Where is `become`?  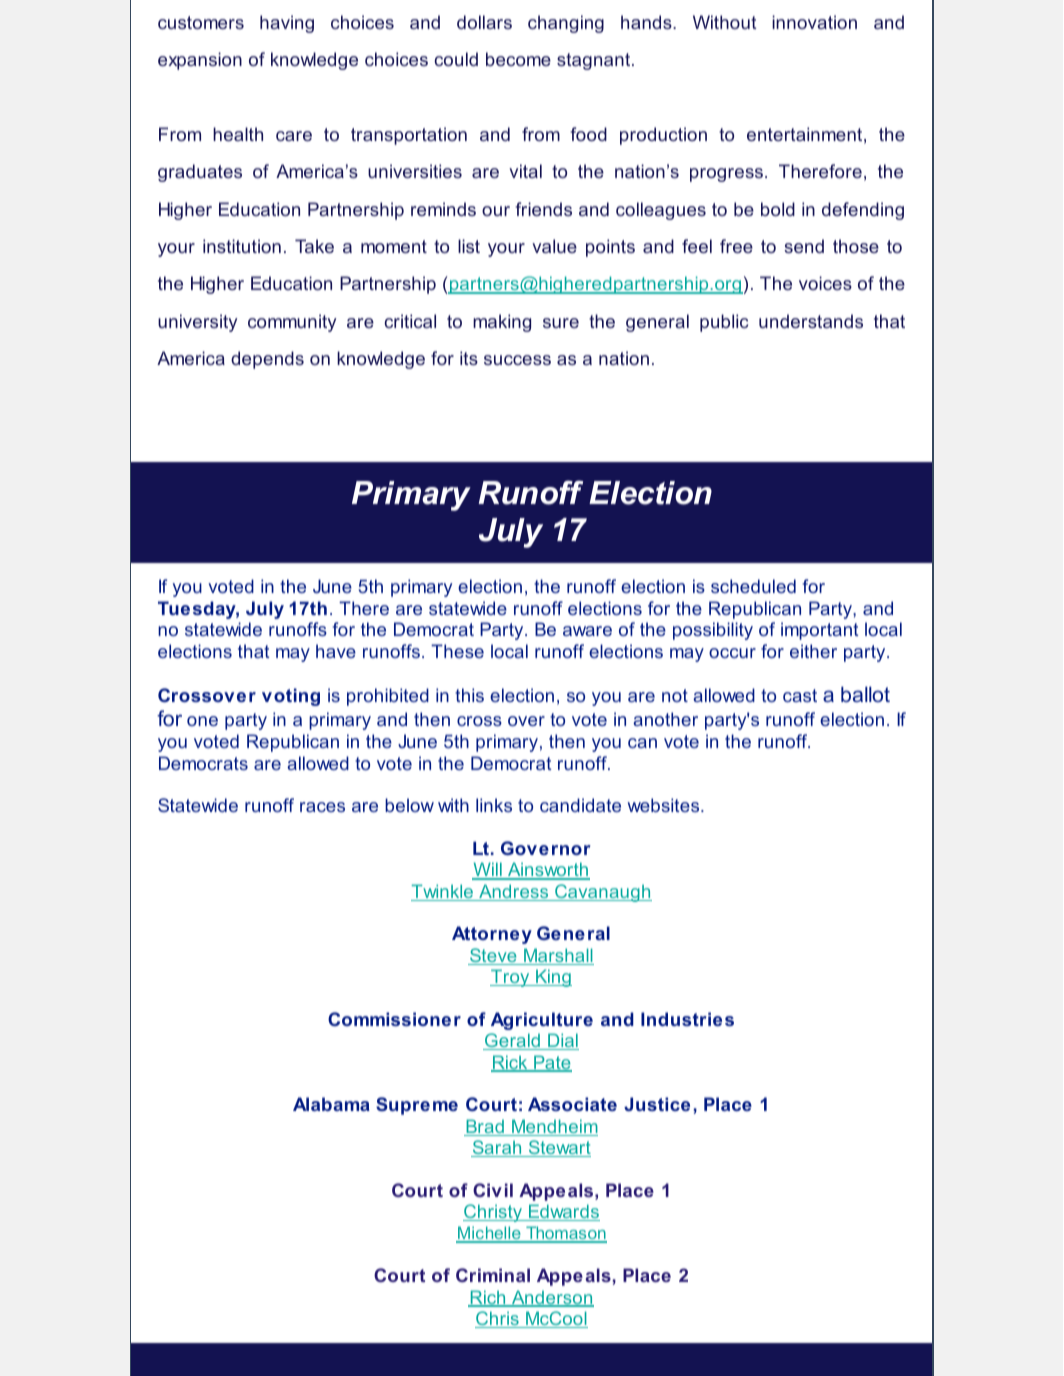
become is located at coordinates (518, 59).
